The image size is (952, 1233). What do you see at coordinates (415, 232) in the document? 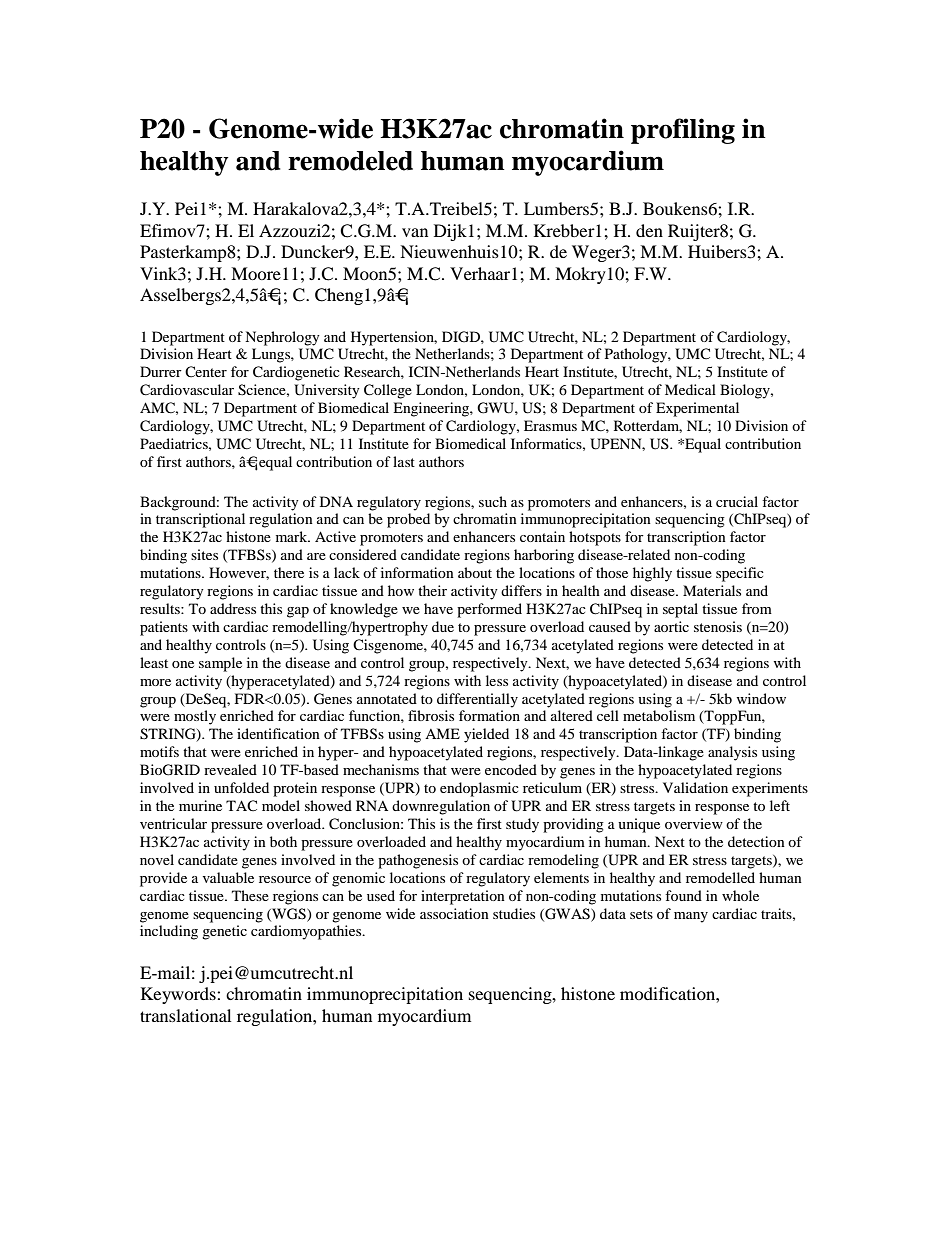
I see `van` at bounding box center [415, 232].
